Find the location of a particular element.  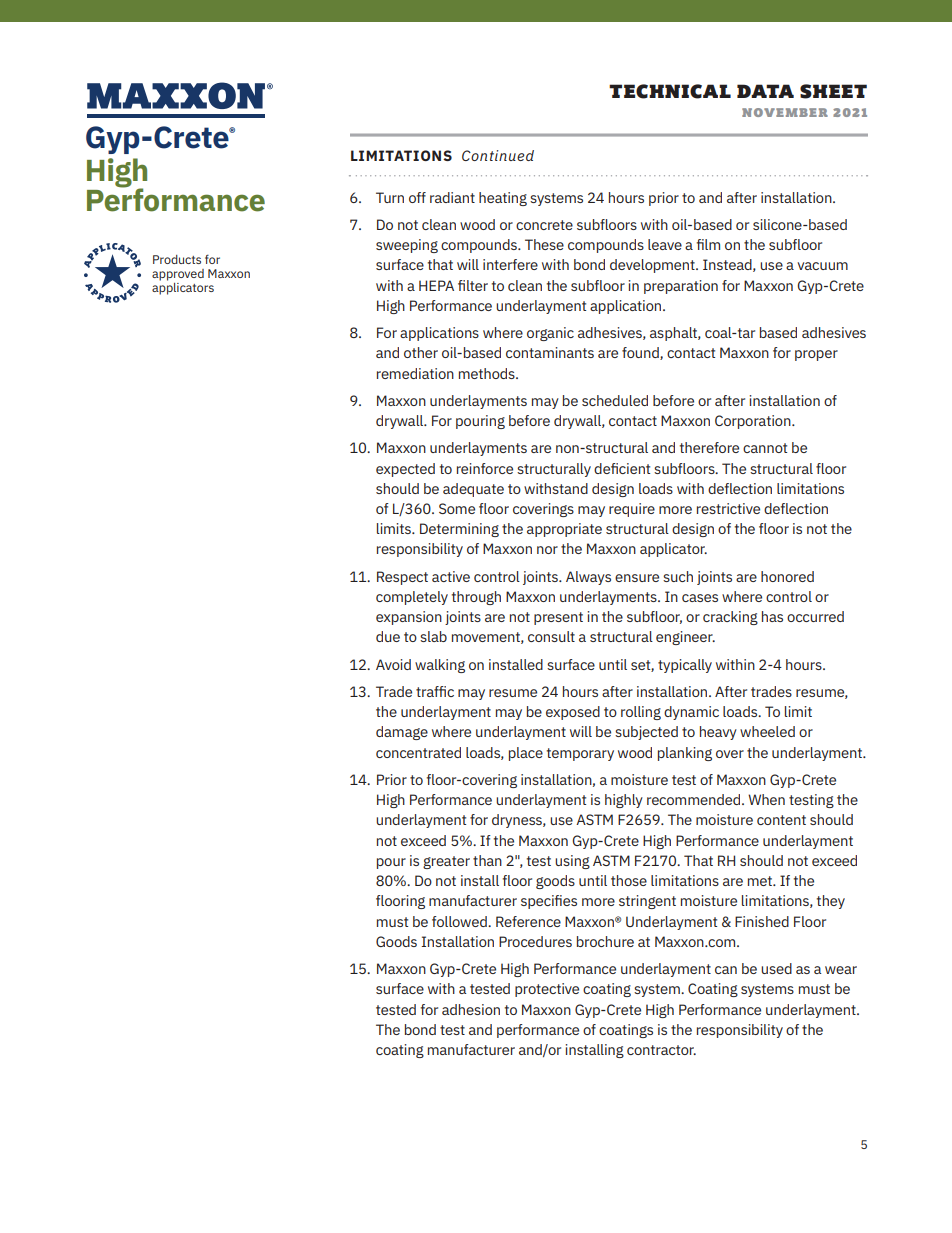

Turn is located at coordinates (390, 197).
